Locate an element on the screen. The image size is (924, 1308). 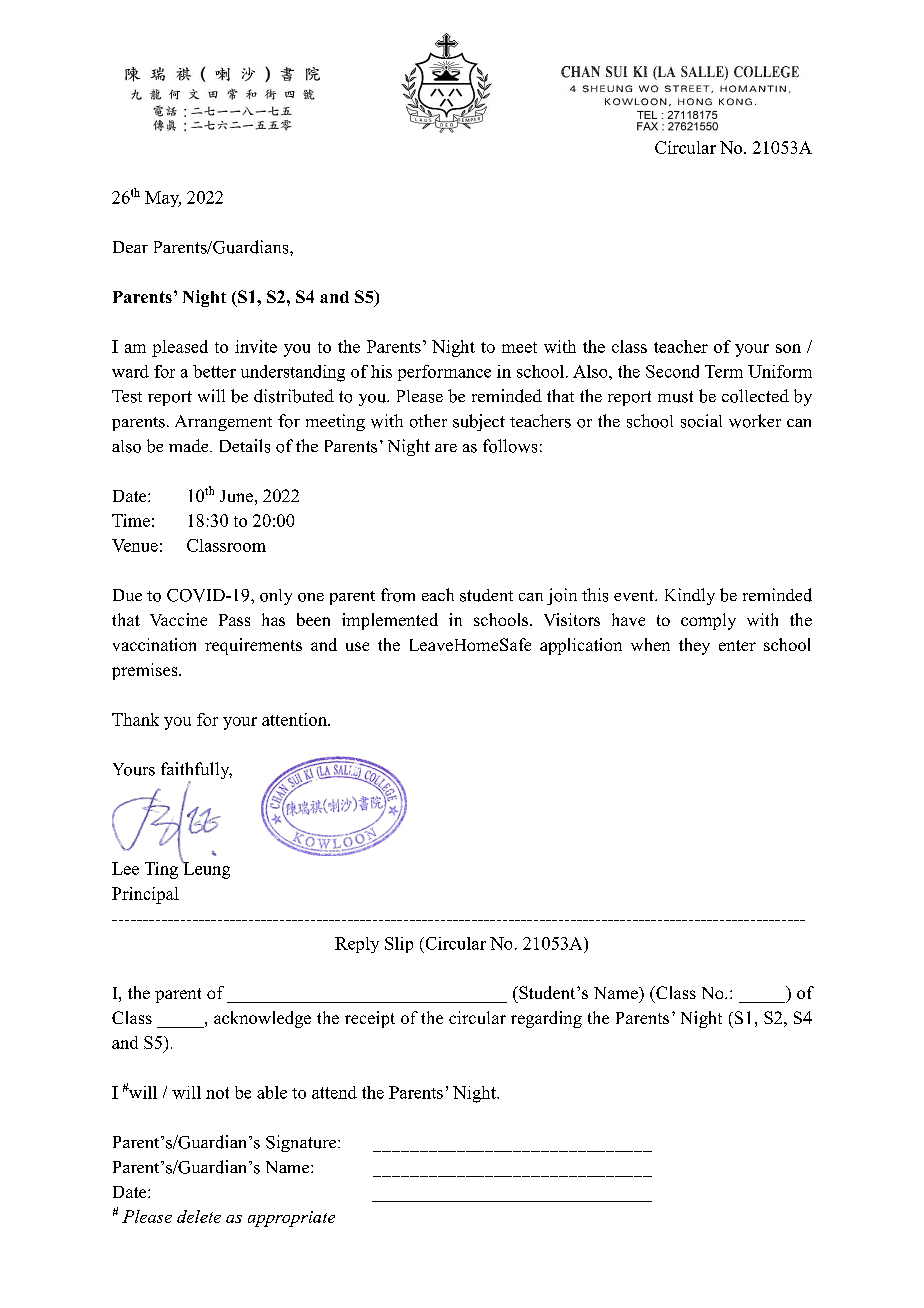
Slip is located at coordinates (399, 945).
